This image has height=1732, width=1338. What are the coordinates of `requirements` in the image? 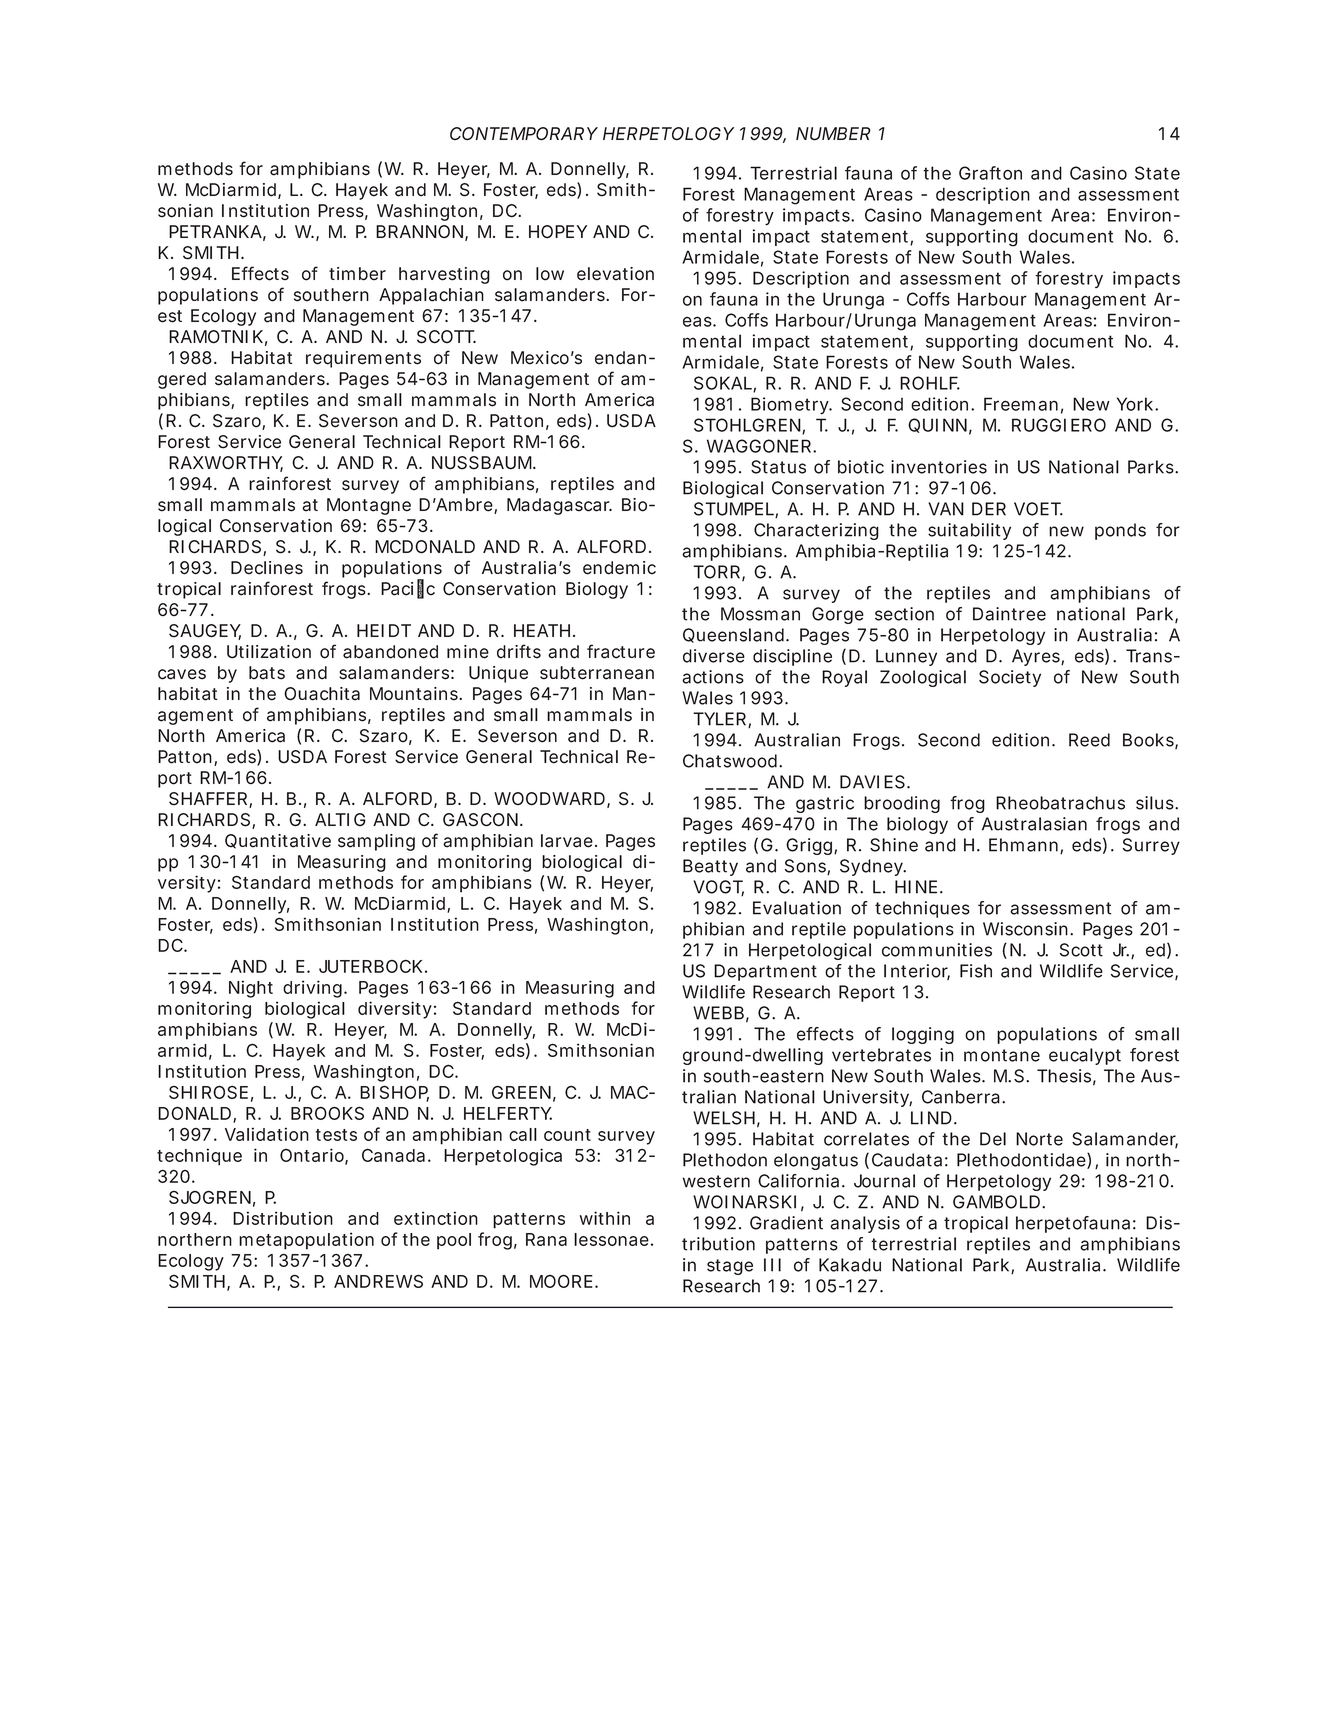 It's located at (363, 359).
